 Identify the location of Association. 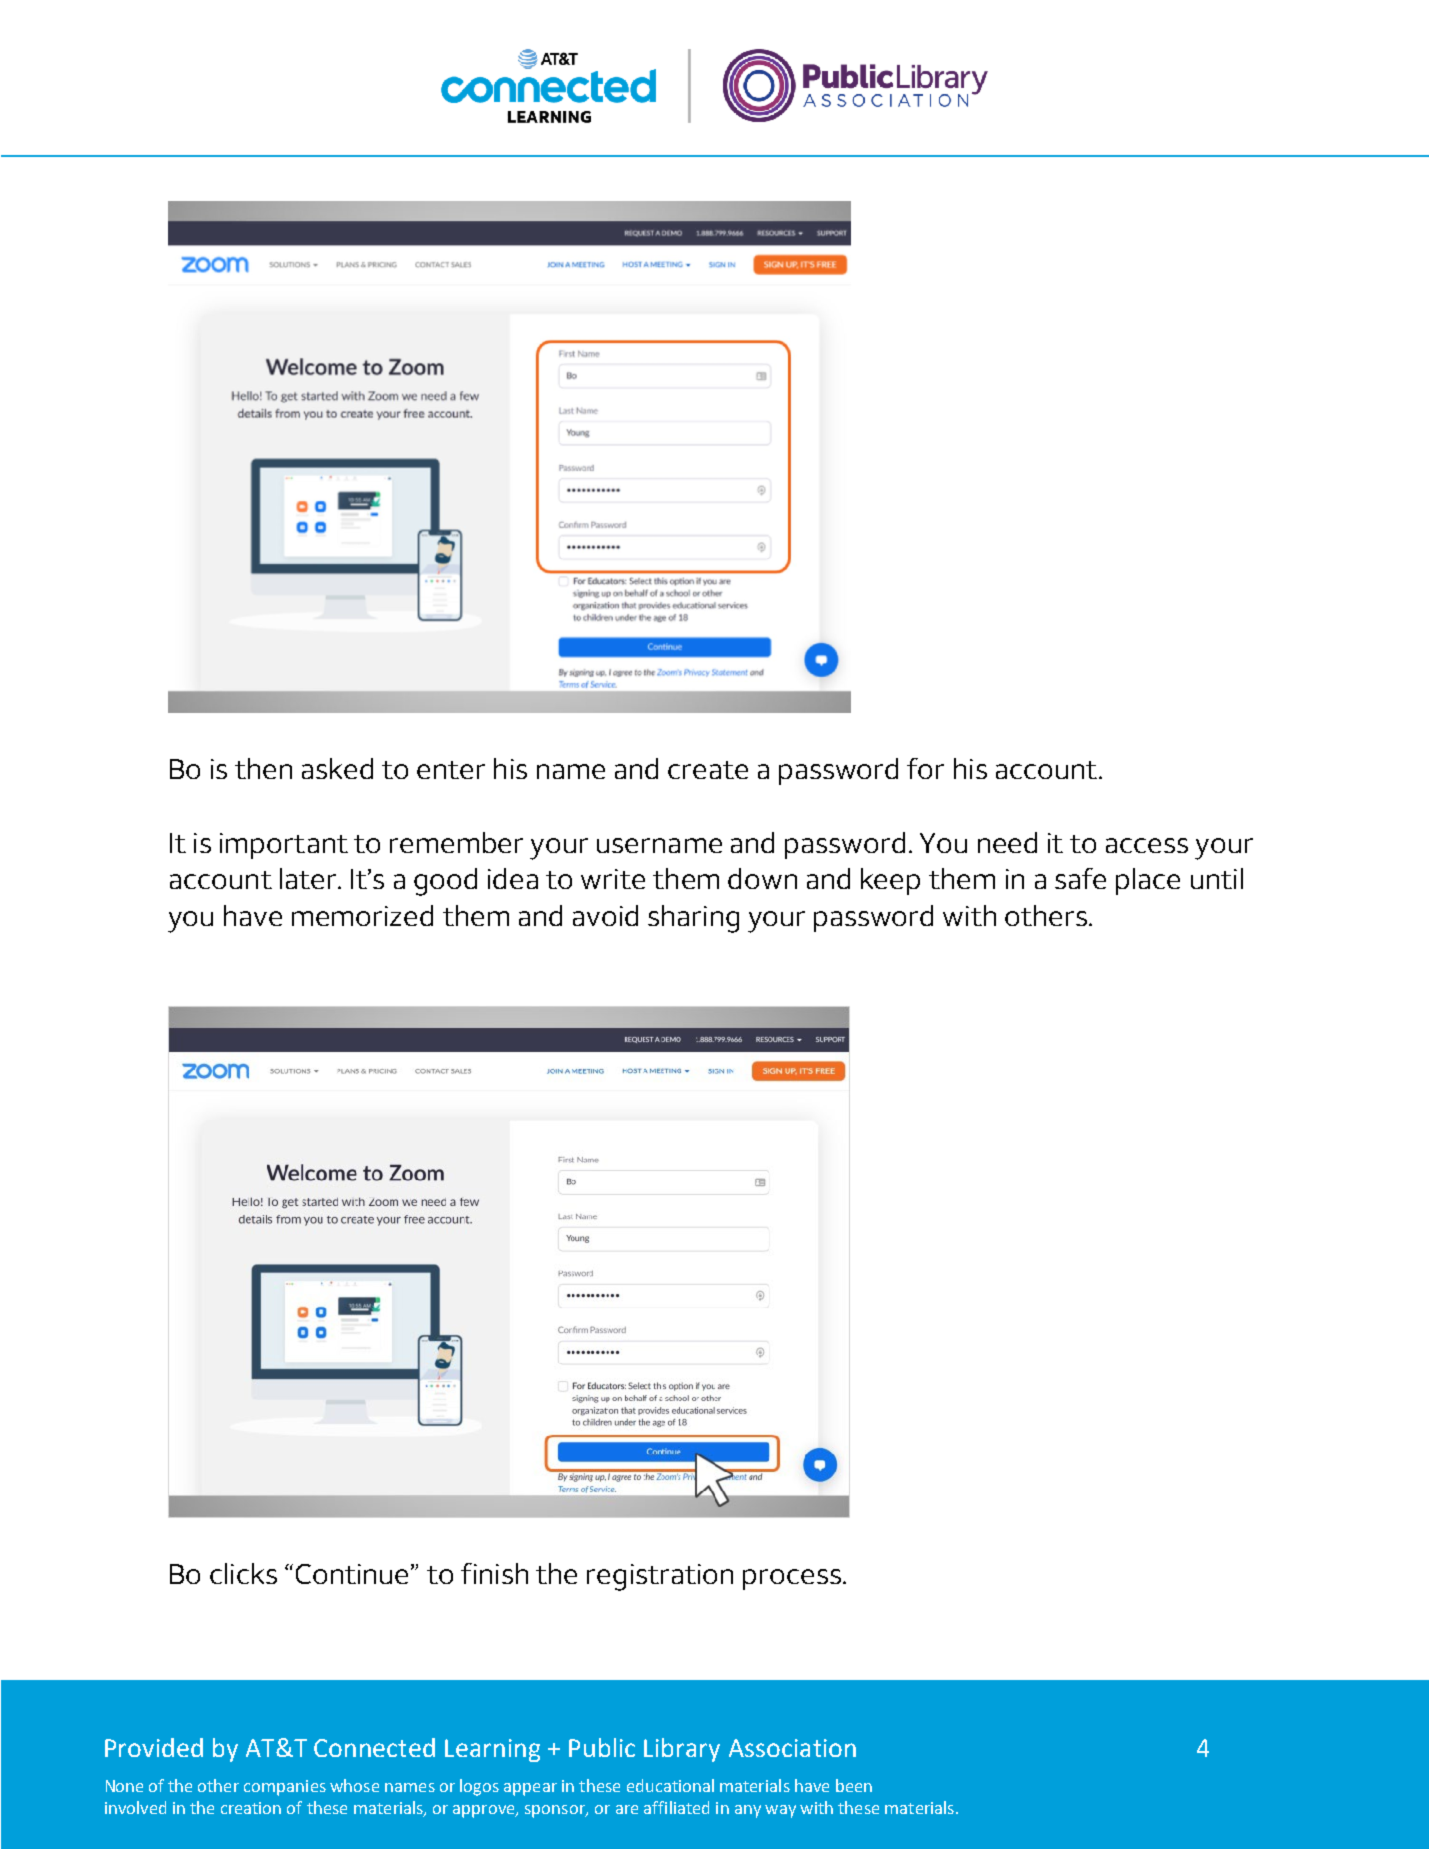
(792, 1748).
